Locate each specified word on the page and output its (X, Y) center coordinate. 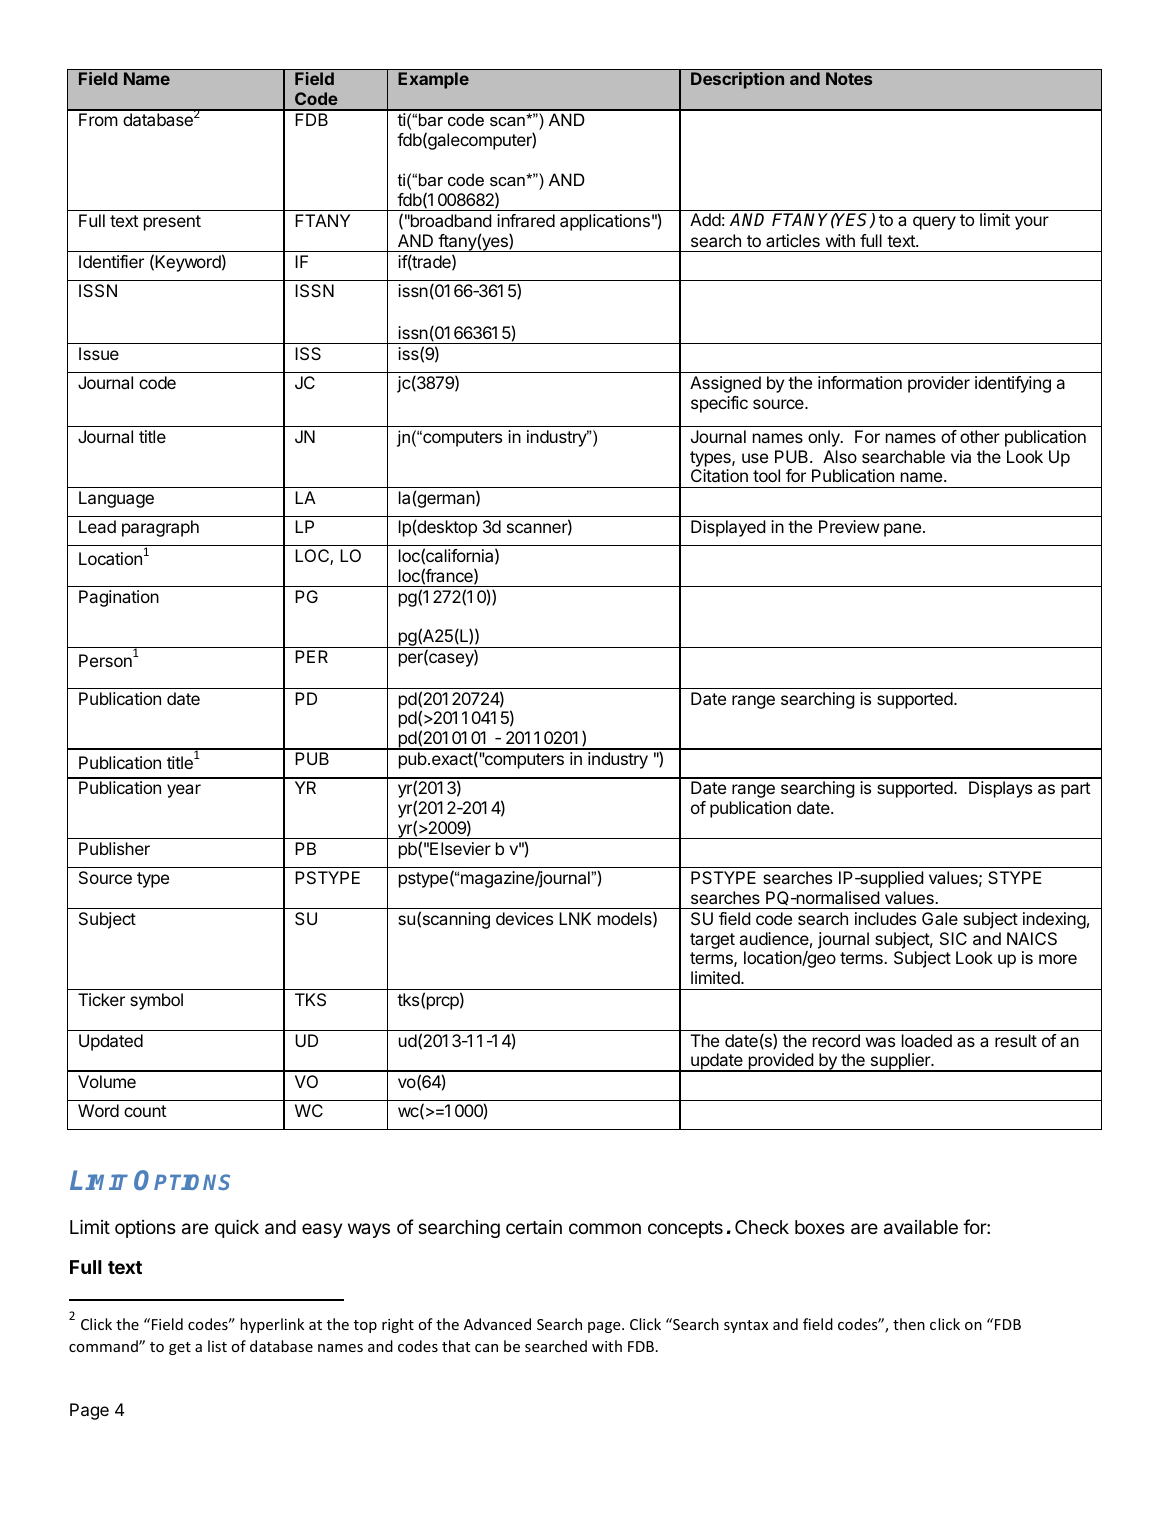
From (98, 119)
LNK (575, 918)
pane (902, 530)
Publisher (114, 848)
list (217, 1346)
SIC (953, 938)
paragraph (160, 528)
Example (433, 80)
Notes (849, 78)
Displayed (728, 528)
